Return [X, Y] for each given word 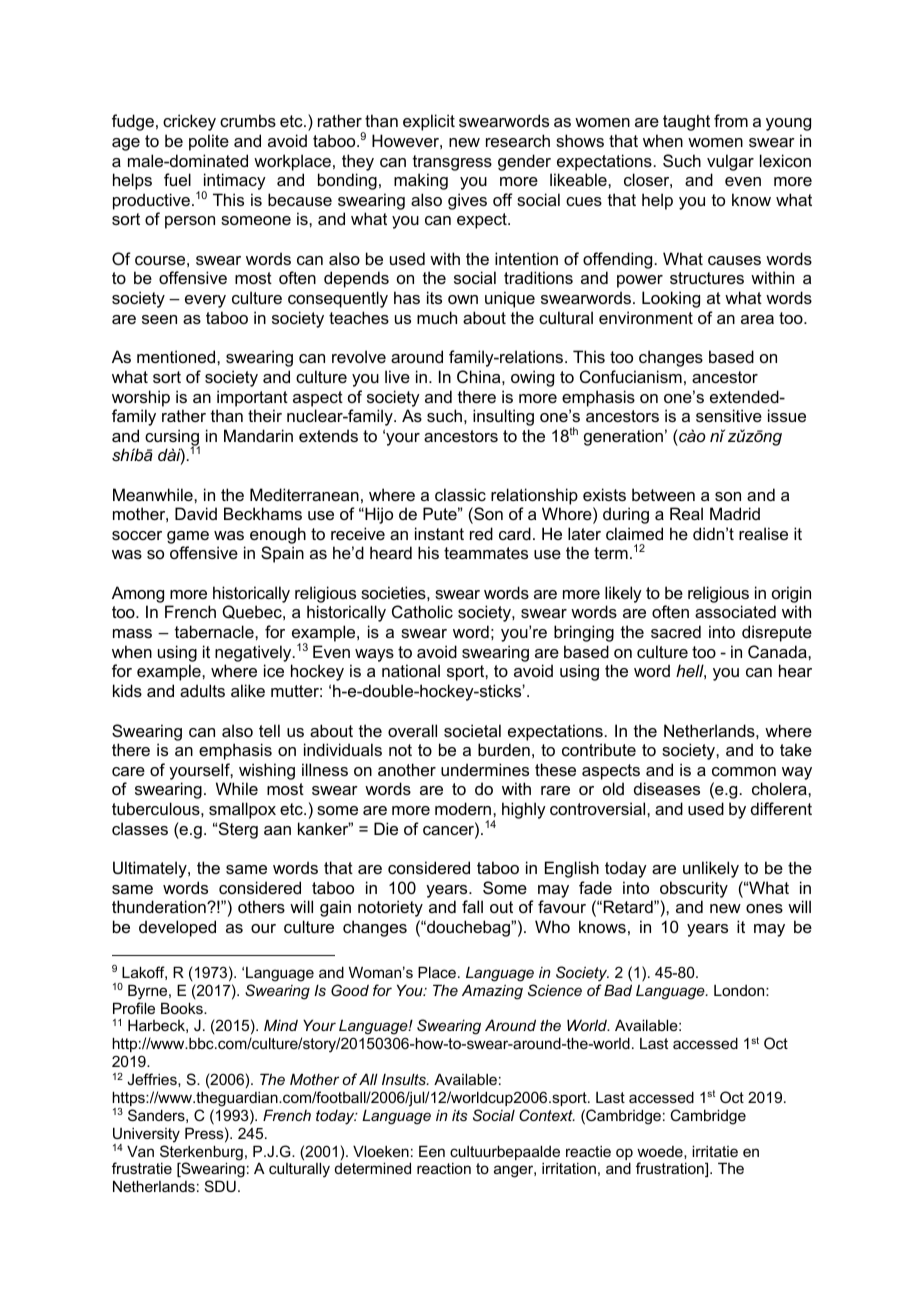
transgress [452, 163]
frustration [671, 1169]
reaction [444, 1168]
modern [464, 808]
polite [209, 142]
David [196, 513]
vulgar [730, 162]
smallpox [242, 810]
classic [460, 494]
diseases [667, 788]
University [146, 1136]
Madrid [735, 513]
